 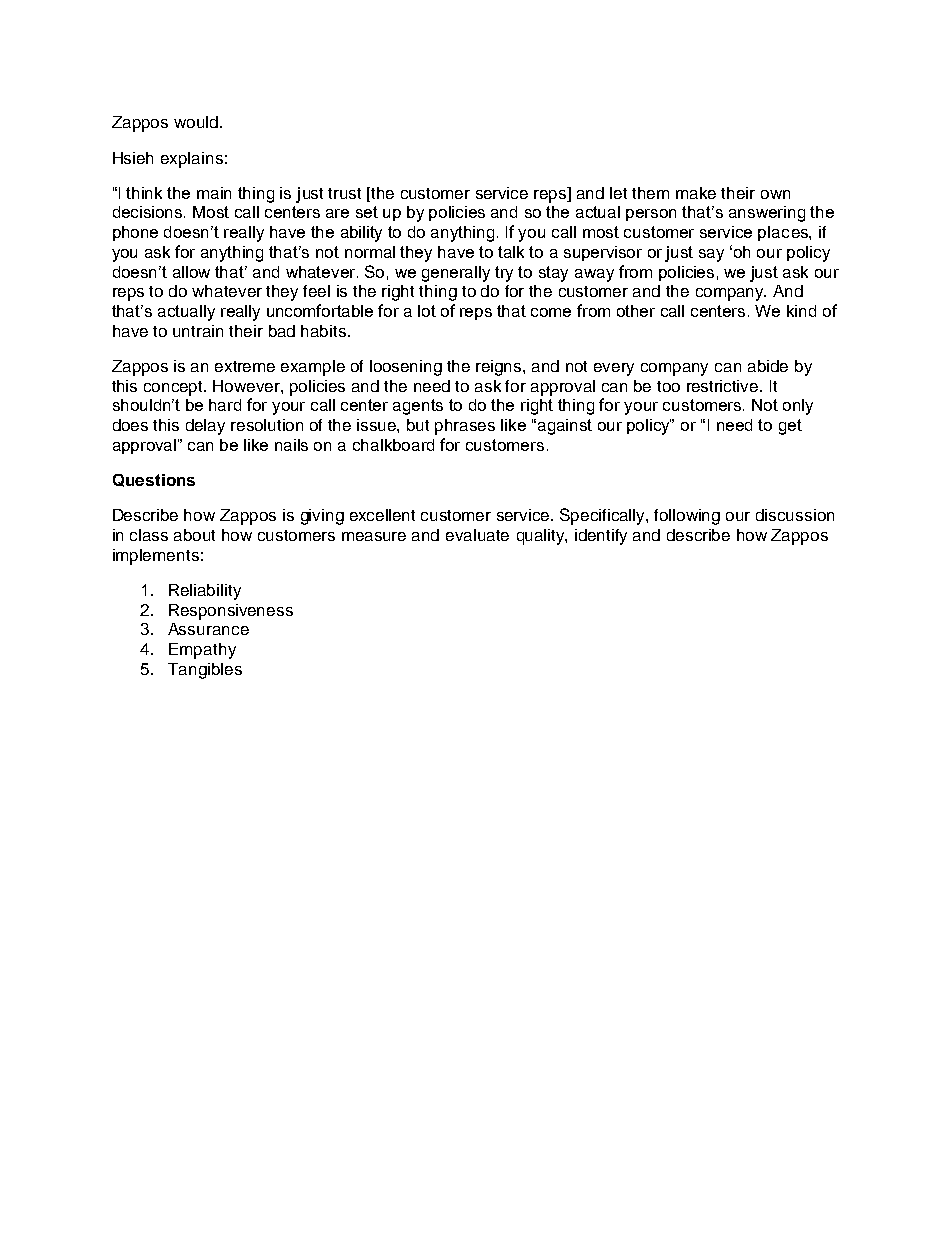 What do you see at coordinates (196, 122) in the screenshot?
I see `would` at bounding box center [196, 122].
